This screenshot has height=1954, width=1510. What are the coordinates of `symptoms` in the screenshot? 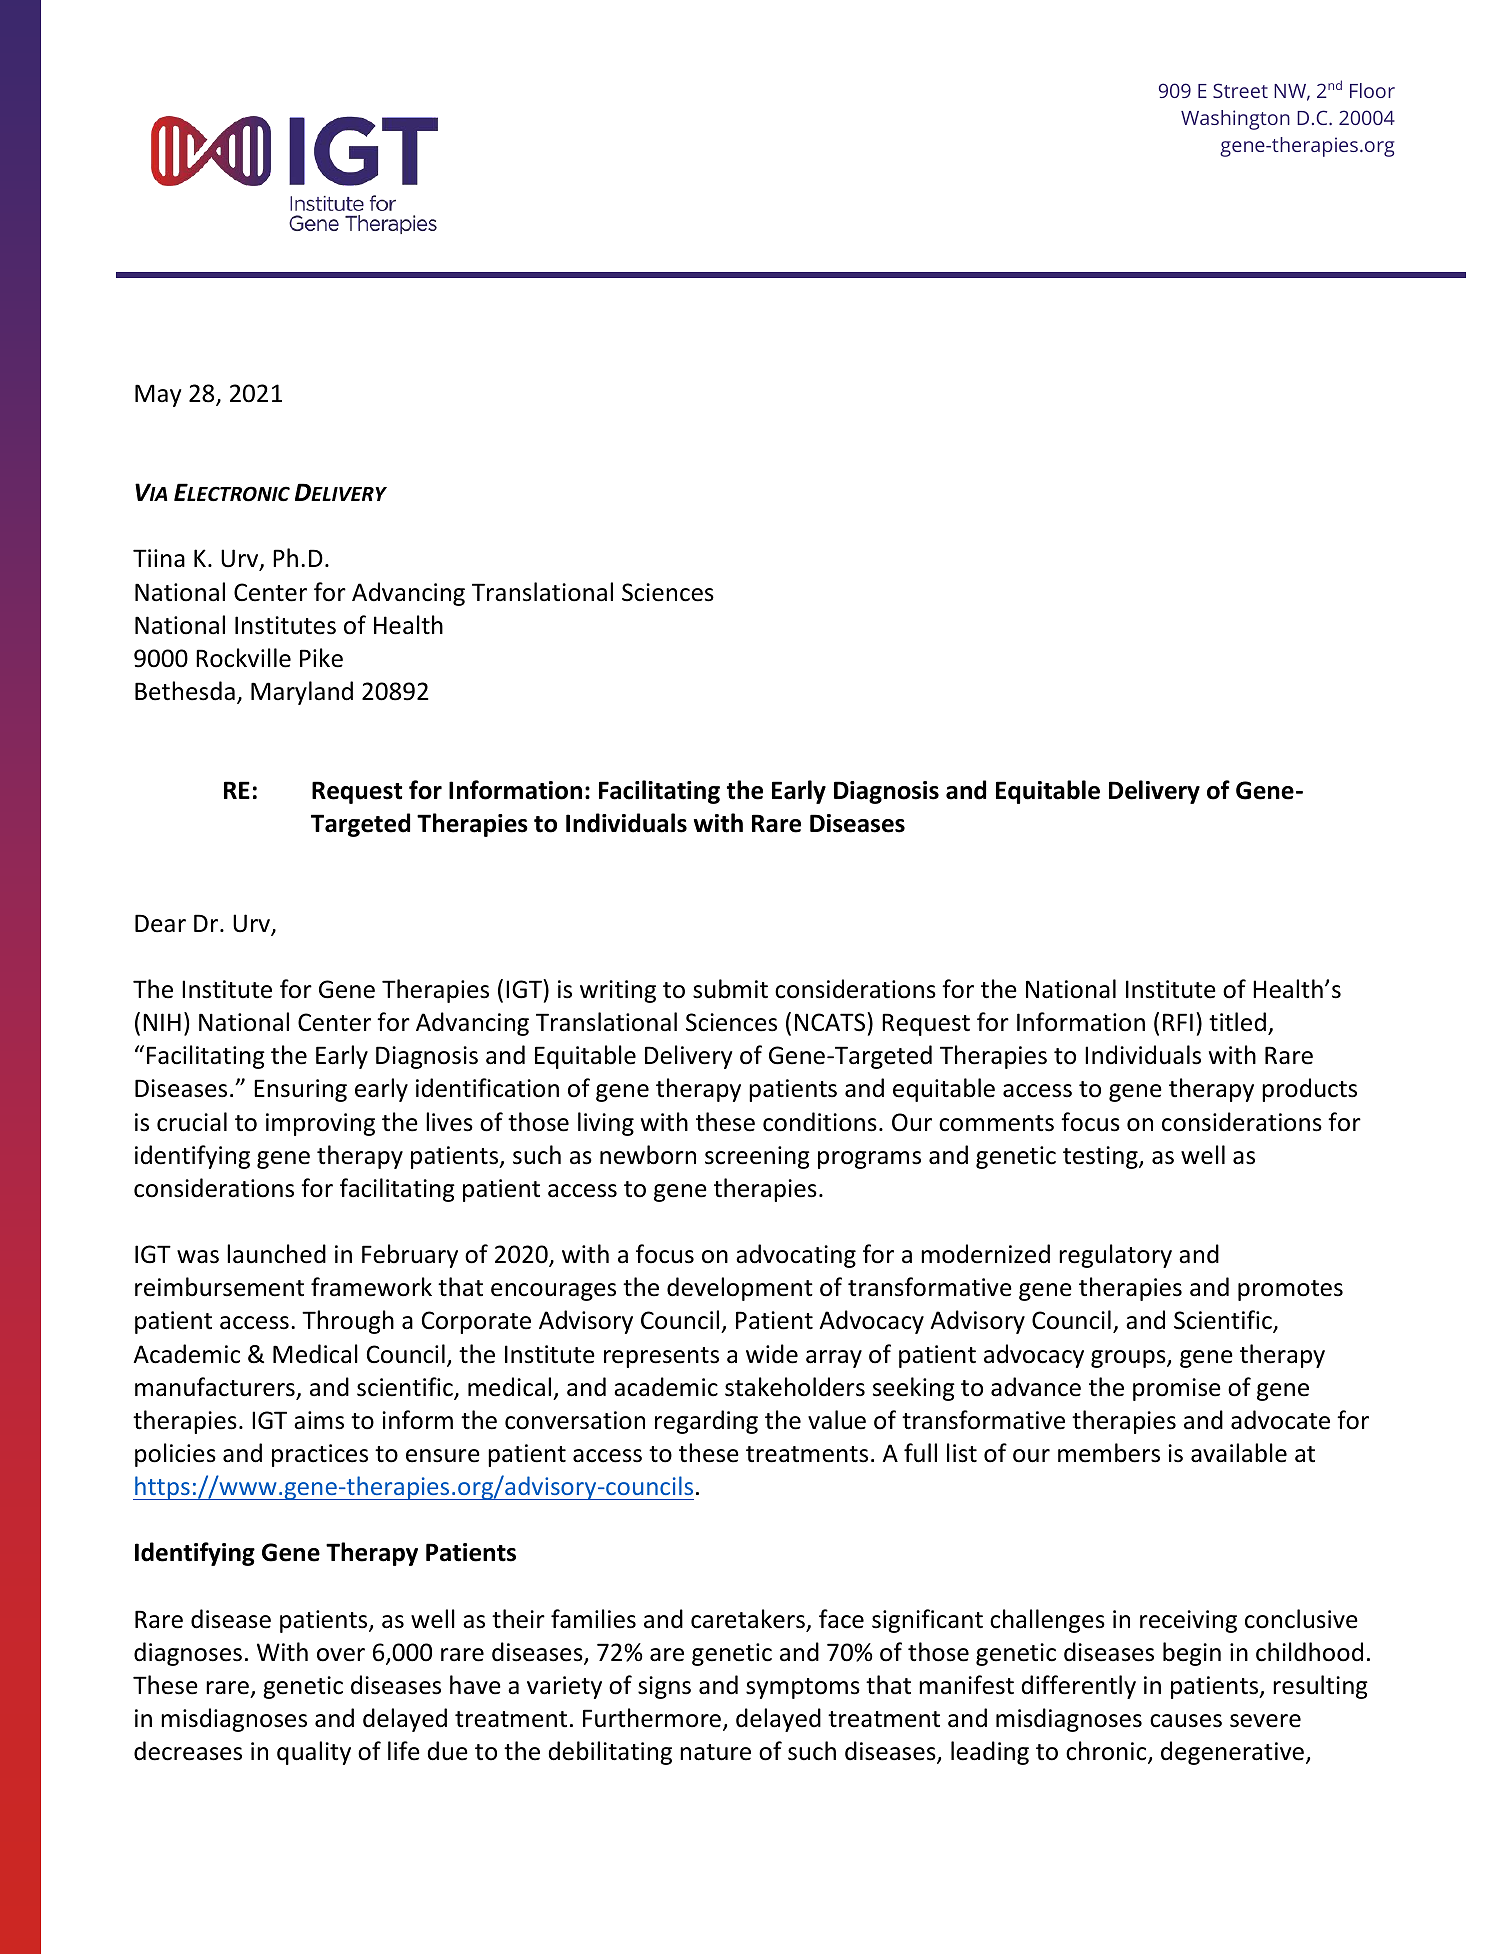 It's located at (803, 1688).
